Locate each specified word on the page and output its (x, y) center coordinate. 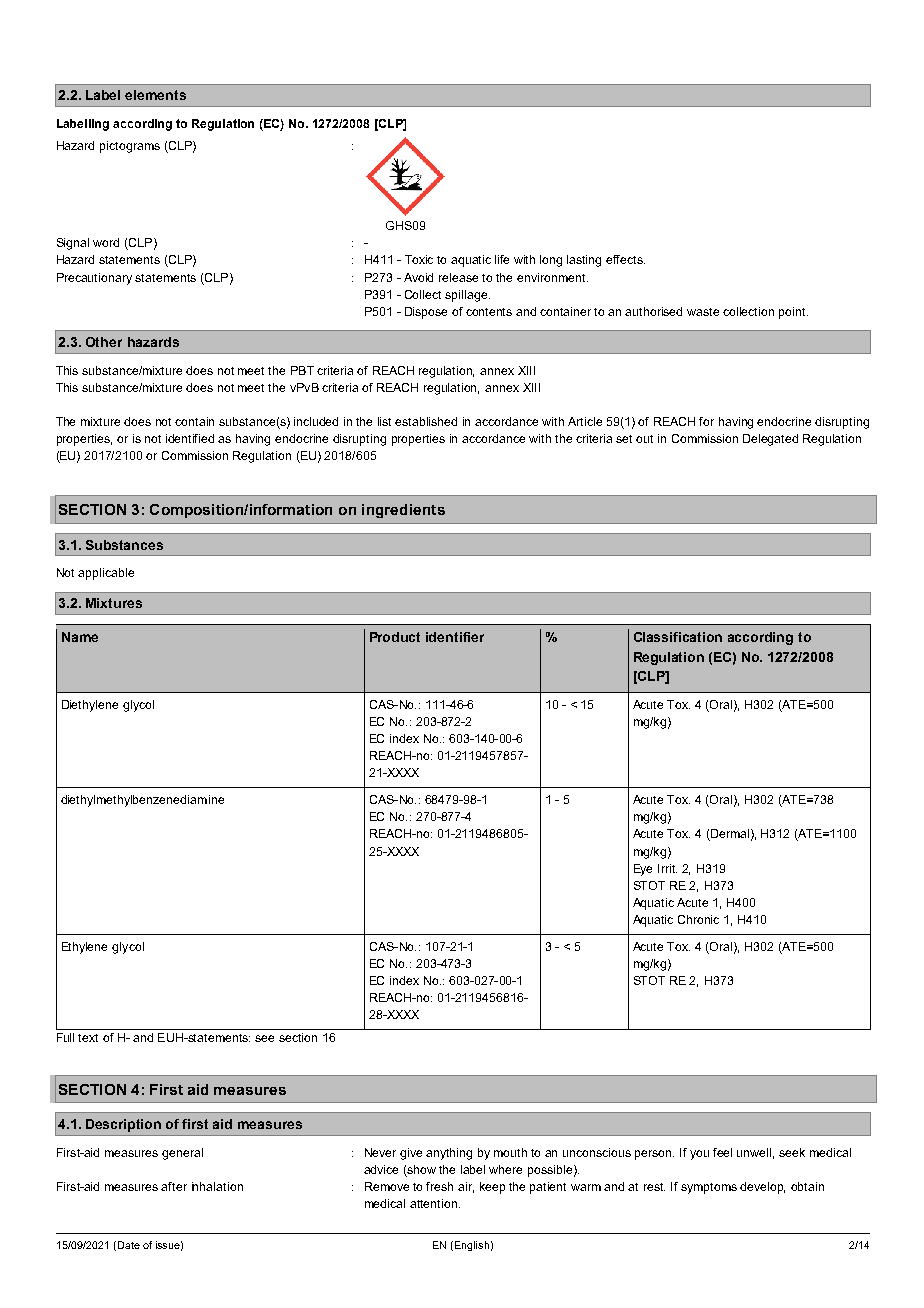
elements (155, 95)
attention (435, 1203)
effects (625, 259)
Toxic (419, 259)
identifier (455, 637)
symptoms (709, 1188)
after (174, 1186)
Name (80, 637)
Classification (678, 637)
